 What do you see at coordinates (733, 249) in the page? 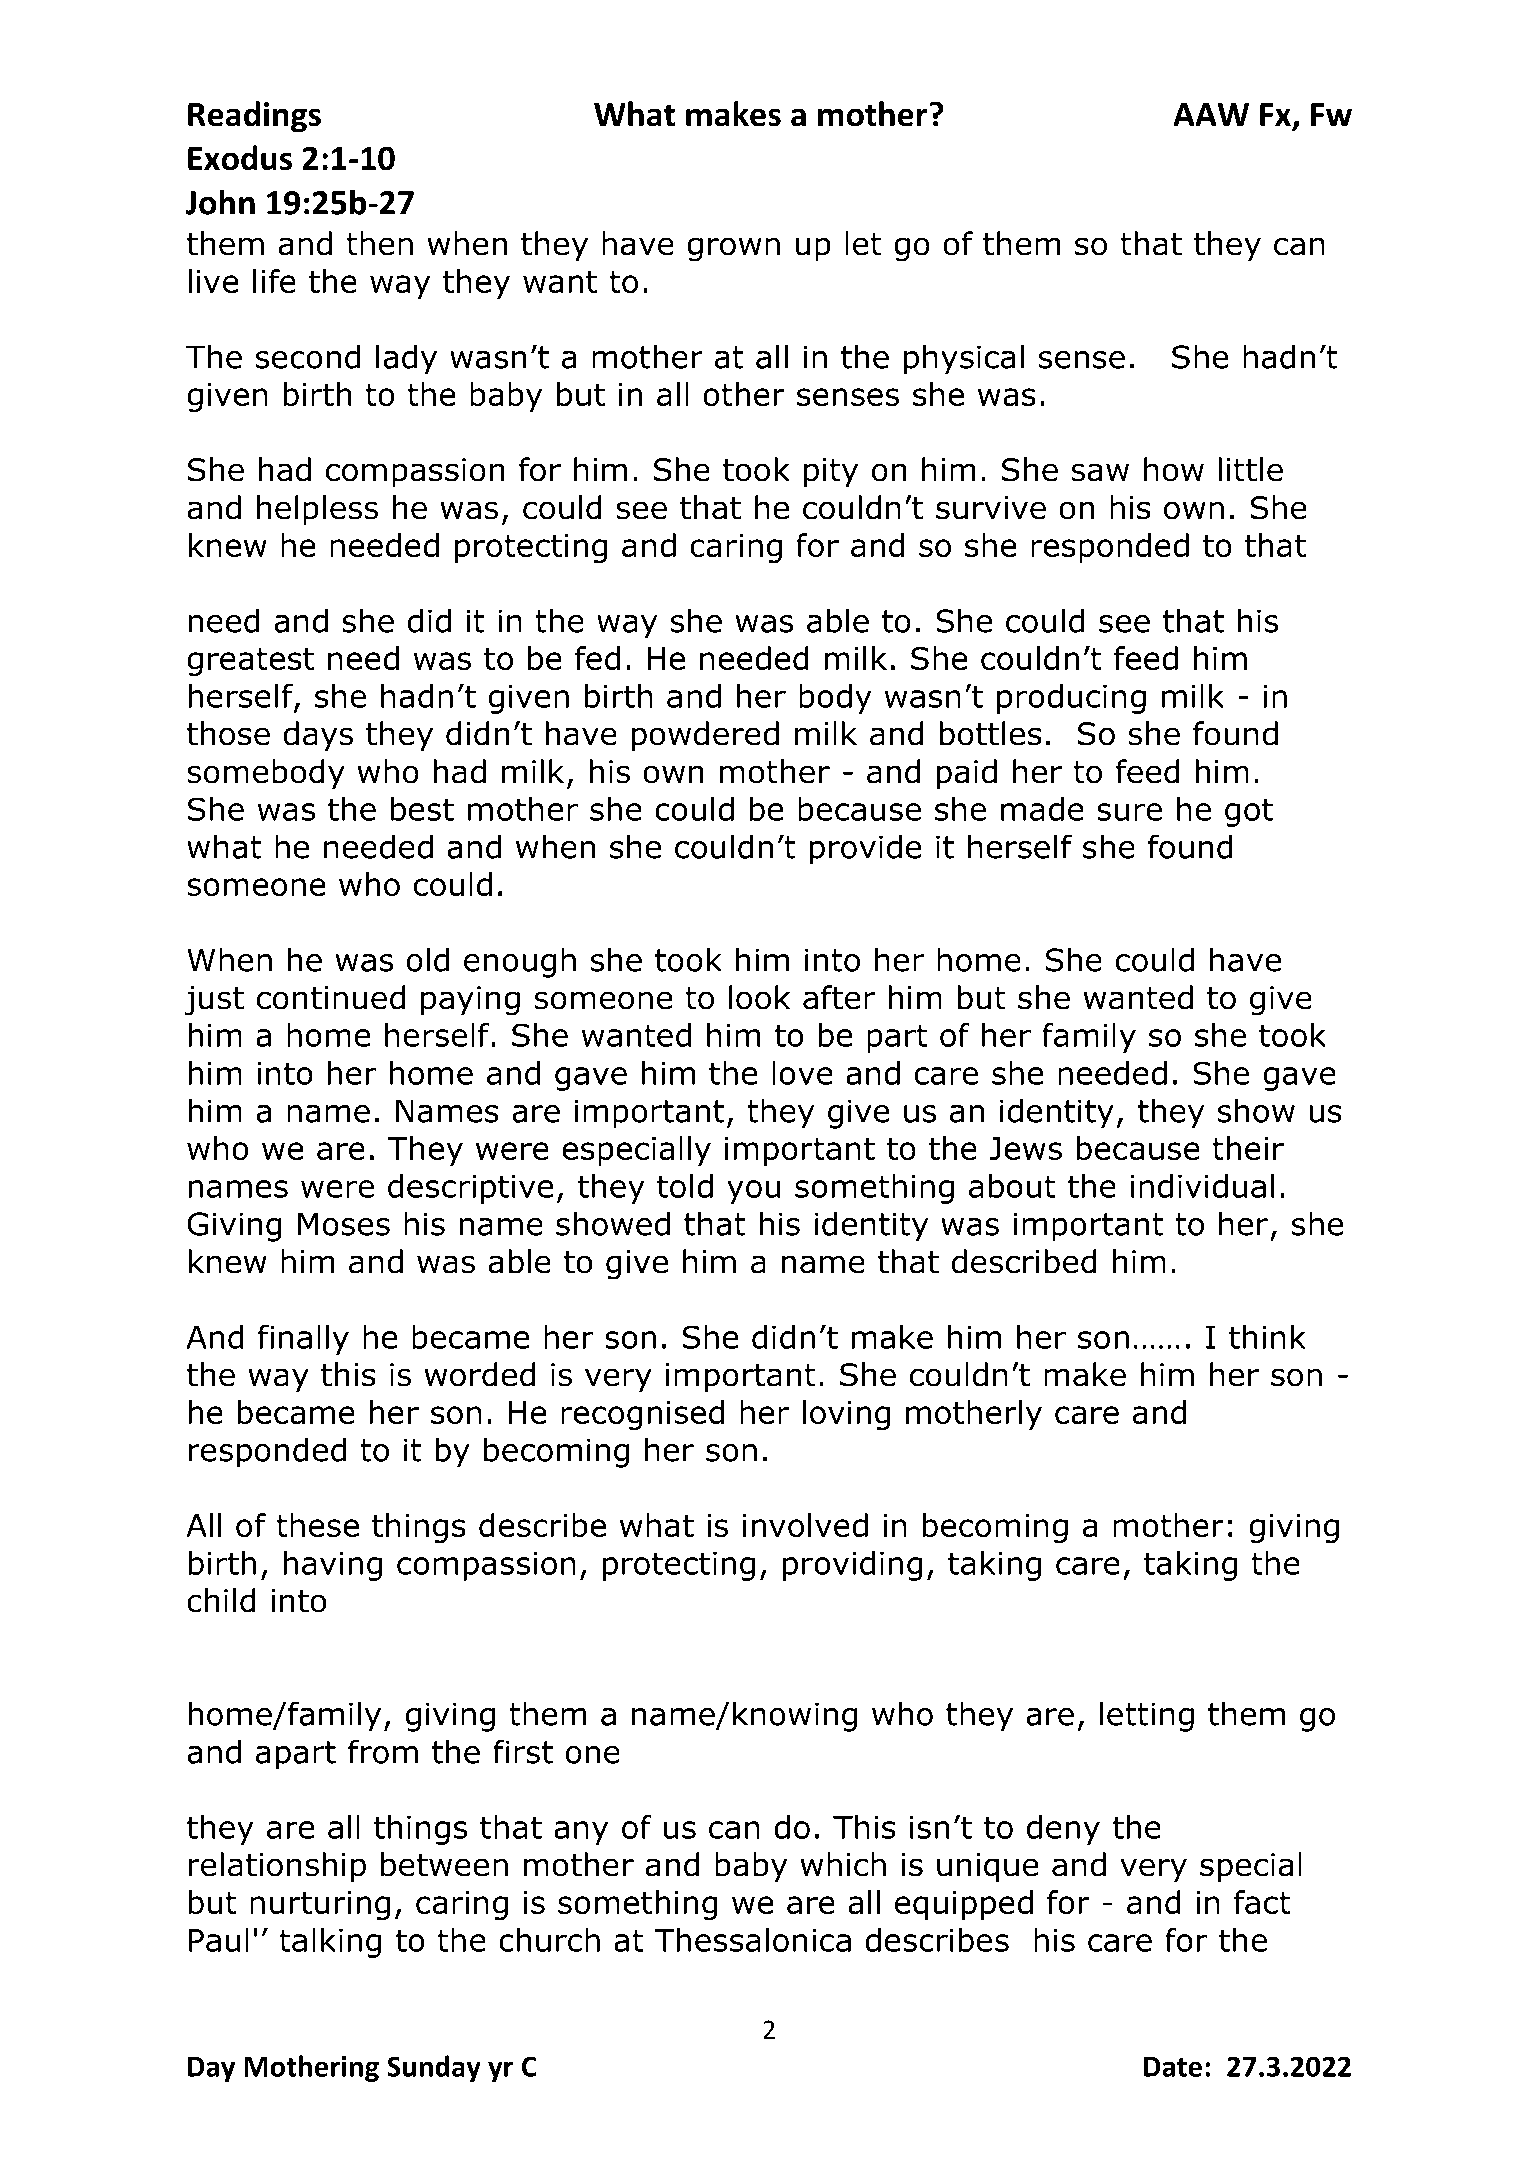
I see `grown` at bounding box center [733, 249].
